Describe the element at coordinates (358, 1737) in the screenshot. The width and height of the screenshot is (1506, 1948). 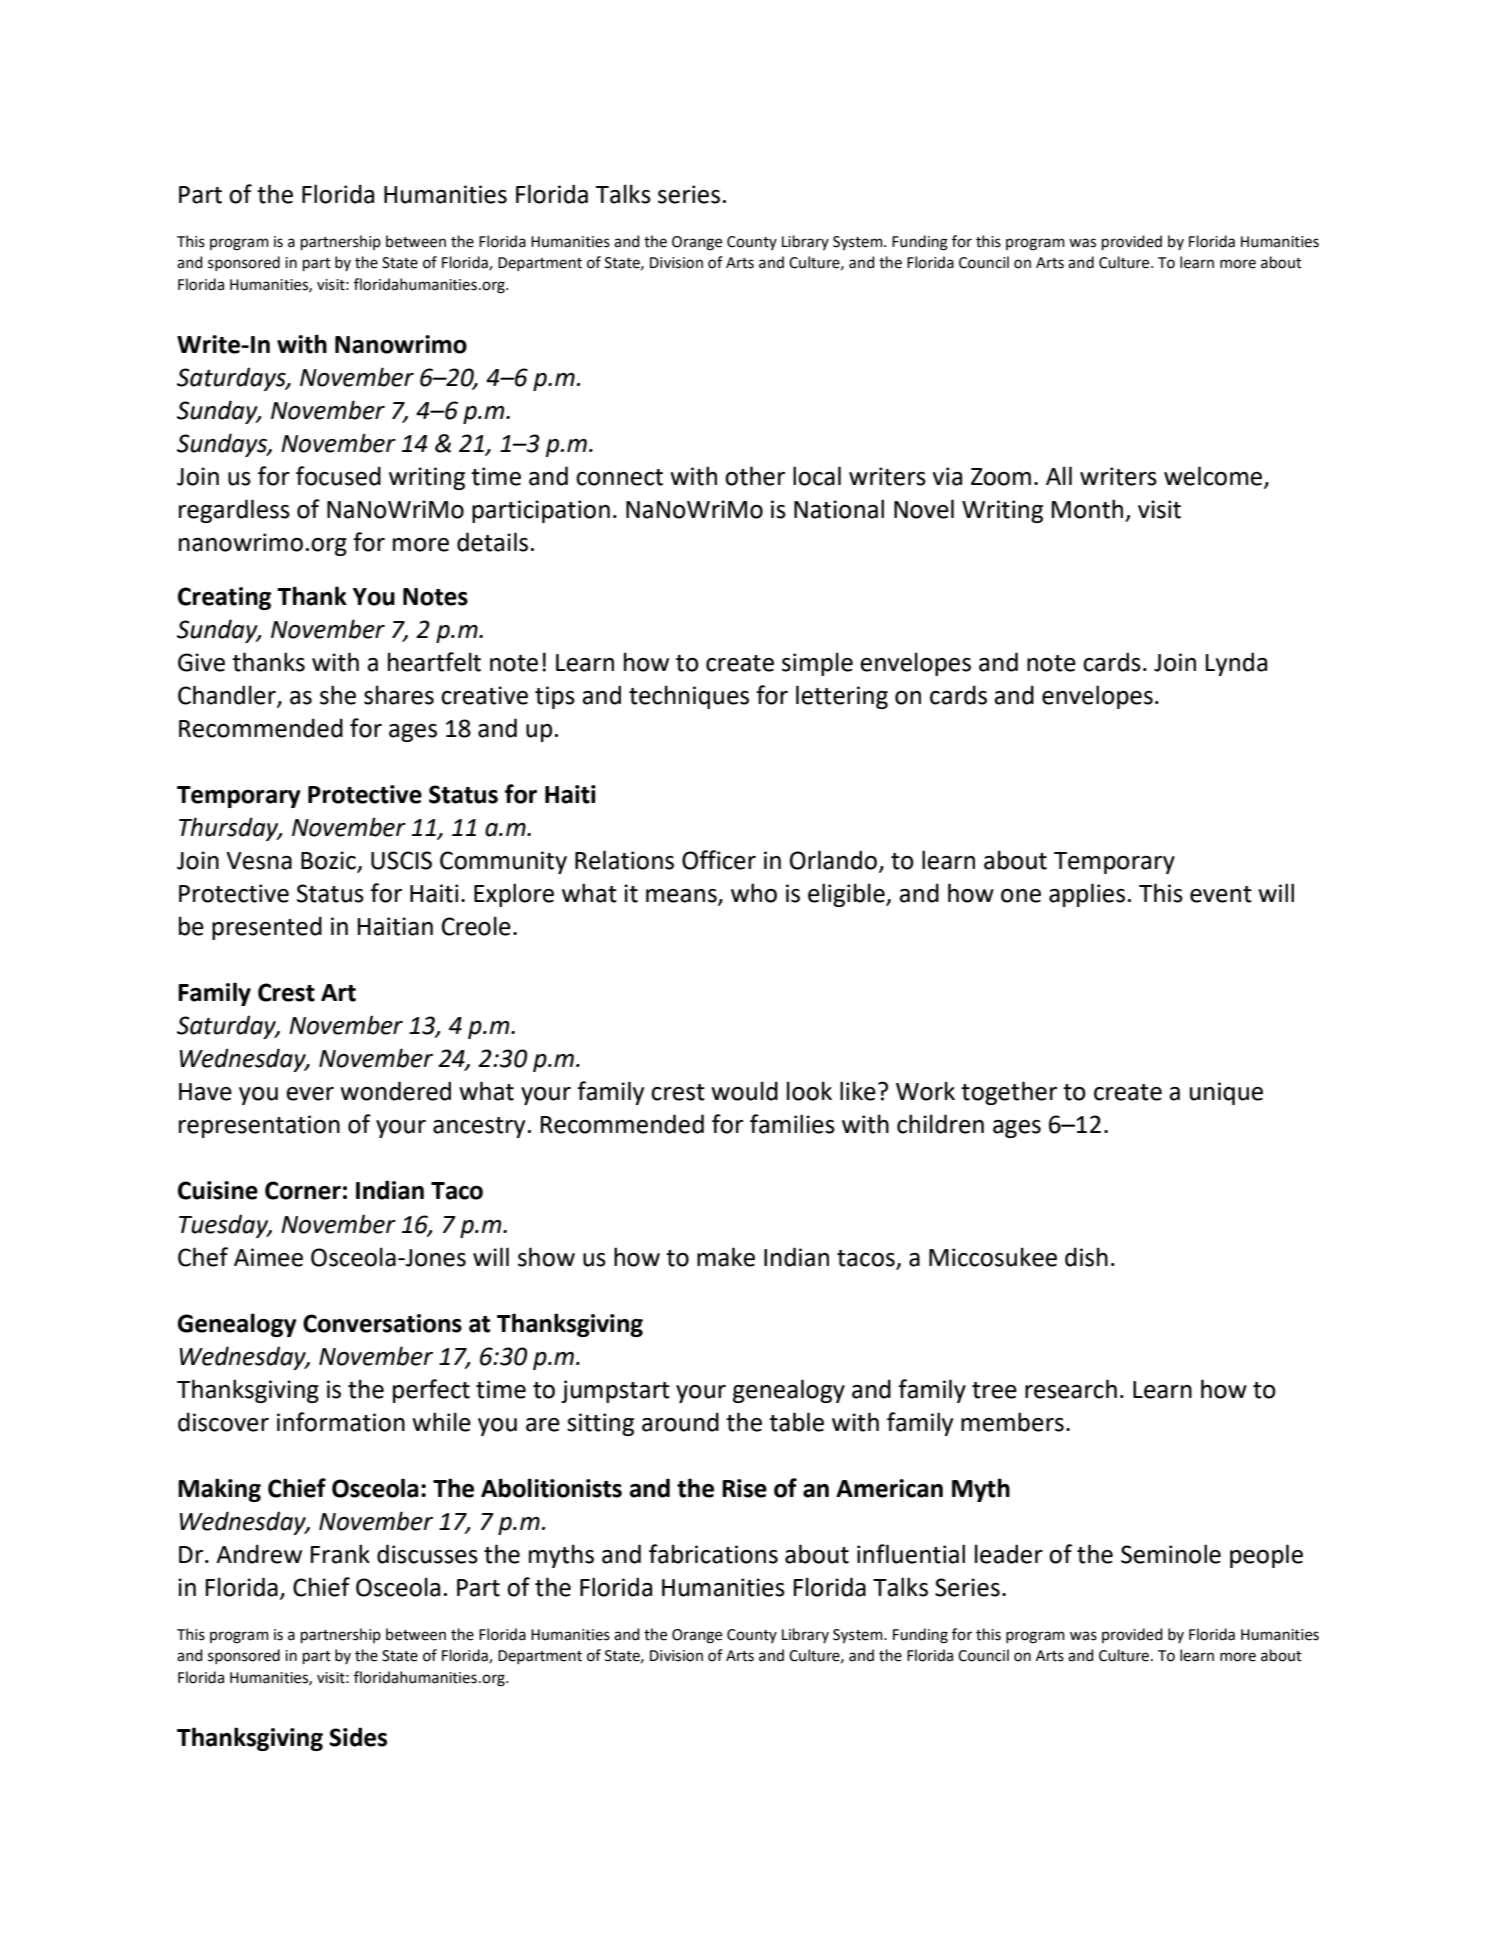
I see `Sides` at that location.
